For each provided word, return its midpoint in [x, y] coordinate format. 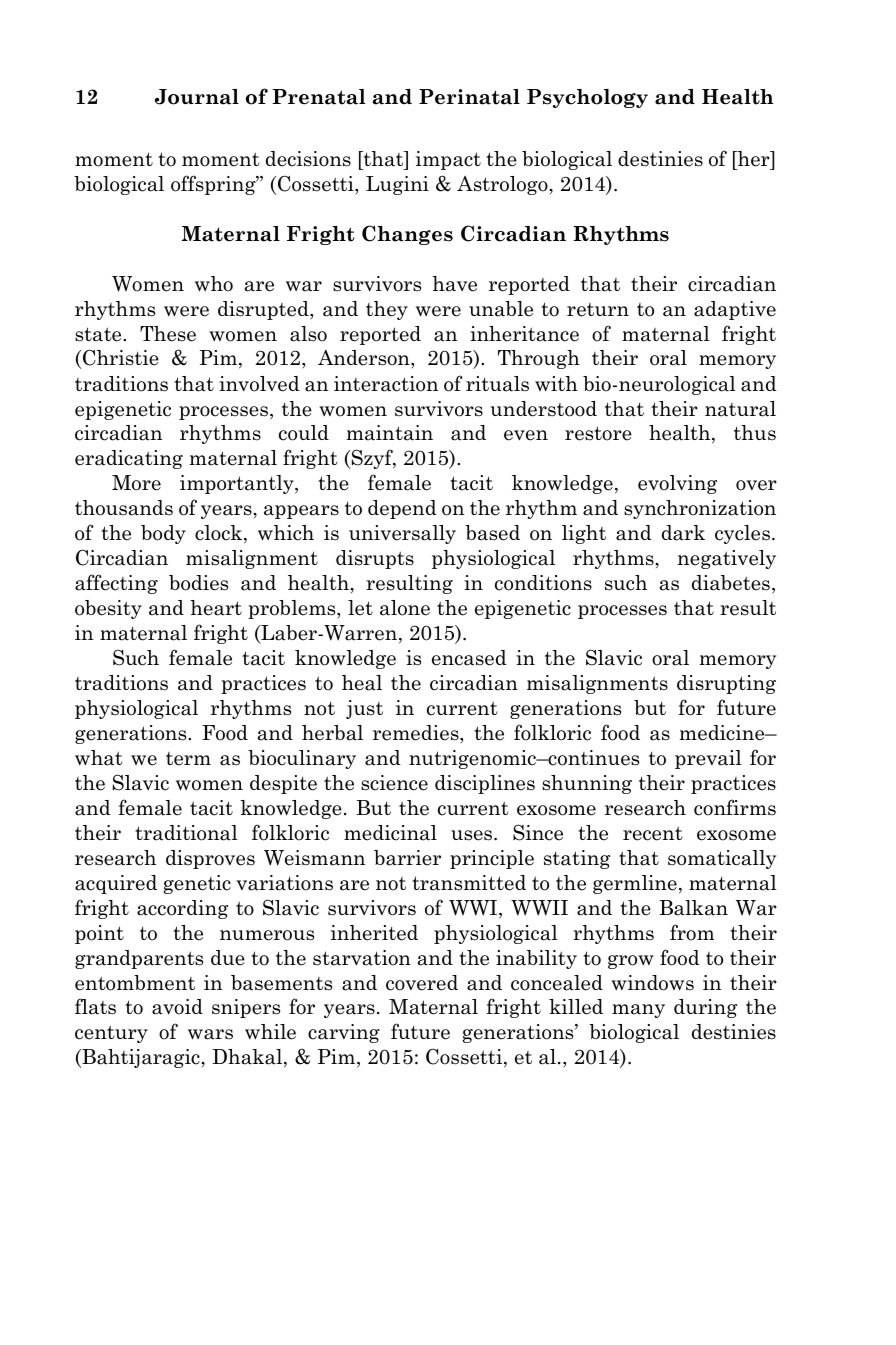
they [387, 310]
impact [448, 160]
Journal [197, 97]
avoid [177, 1007]
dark [683, 533]
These [168, 334]
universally [402, 534]
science [394, 783]
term [188, 759]
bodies [198, 583]
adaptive [735, 310]
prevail [708, 759]
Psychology [587, 98]
